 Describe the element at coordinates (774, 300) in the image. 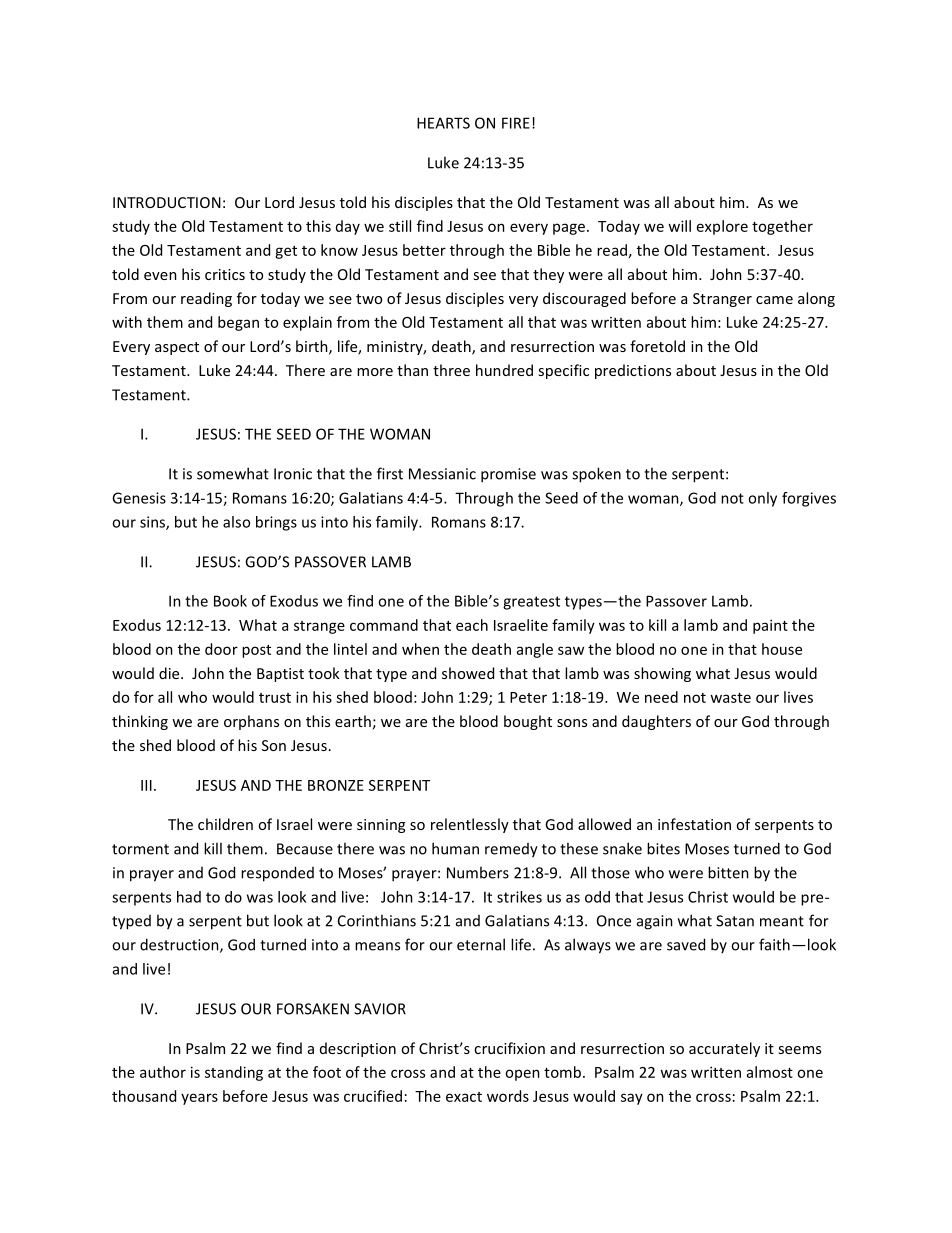

I see `came` at that location.
